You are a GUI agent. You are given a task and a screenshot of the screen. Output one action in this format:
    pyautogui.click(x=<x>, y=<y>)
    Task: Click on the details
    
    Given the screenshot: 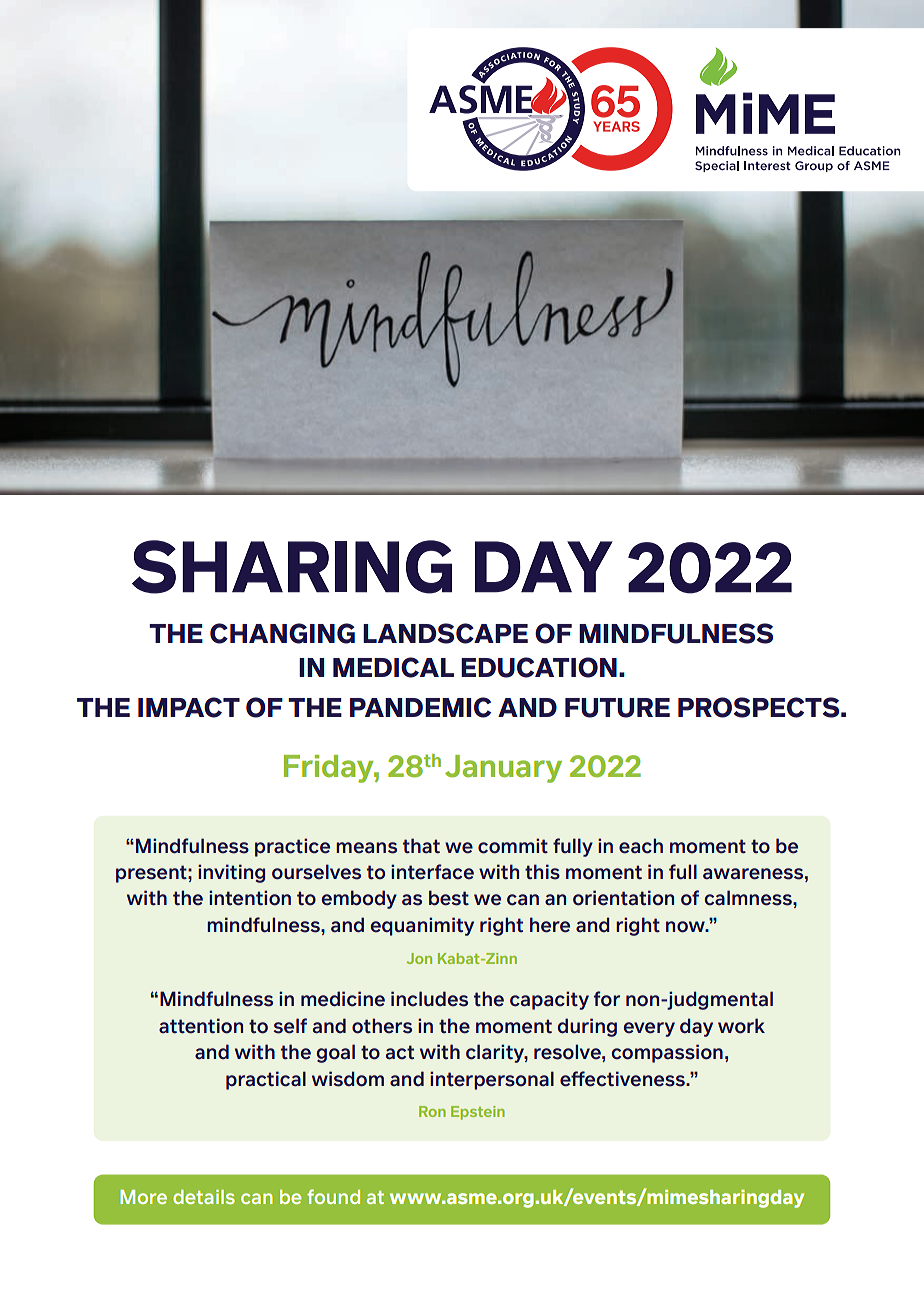 What is the action you would take?
    pyautogui.click(x=204, y=1197)
